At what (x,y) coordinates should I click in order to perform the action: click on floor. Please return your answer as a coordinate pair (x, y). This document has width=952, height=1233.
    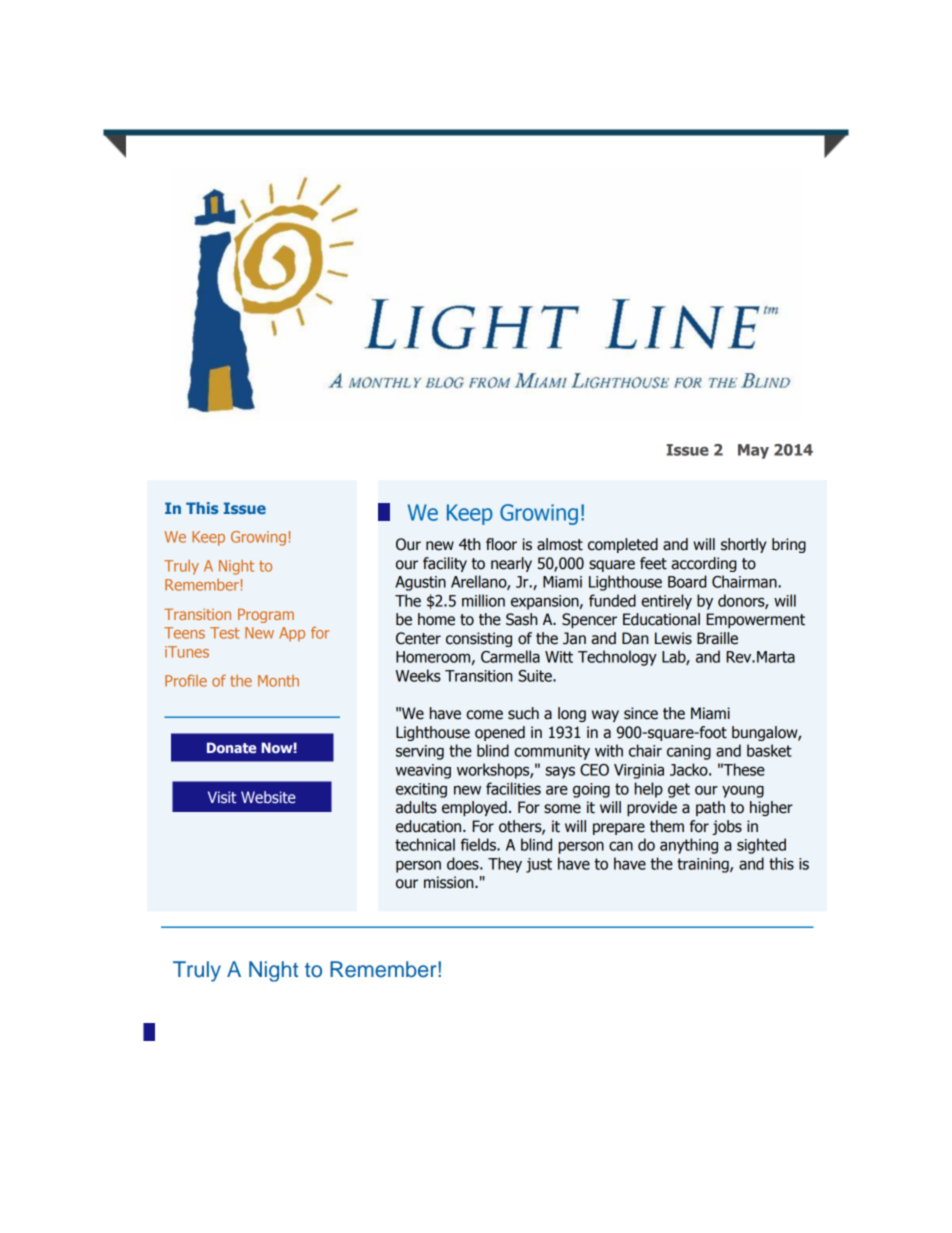
    Looking at the image, I should click on (501, 544).
